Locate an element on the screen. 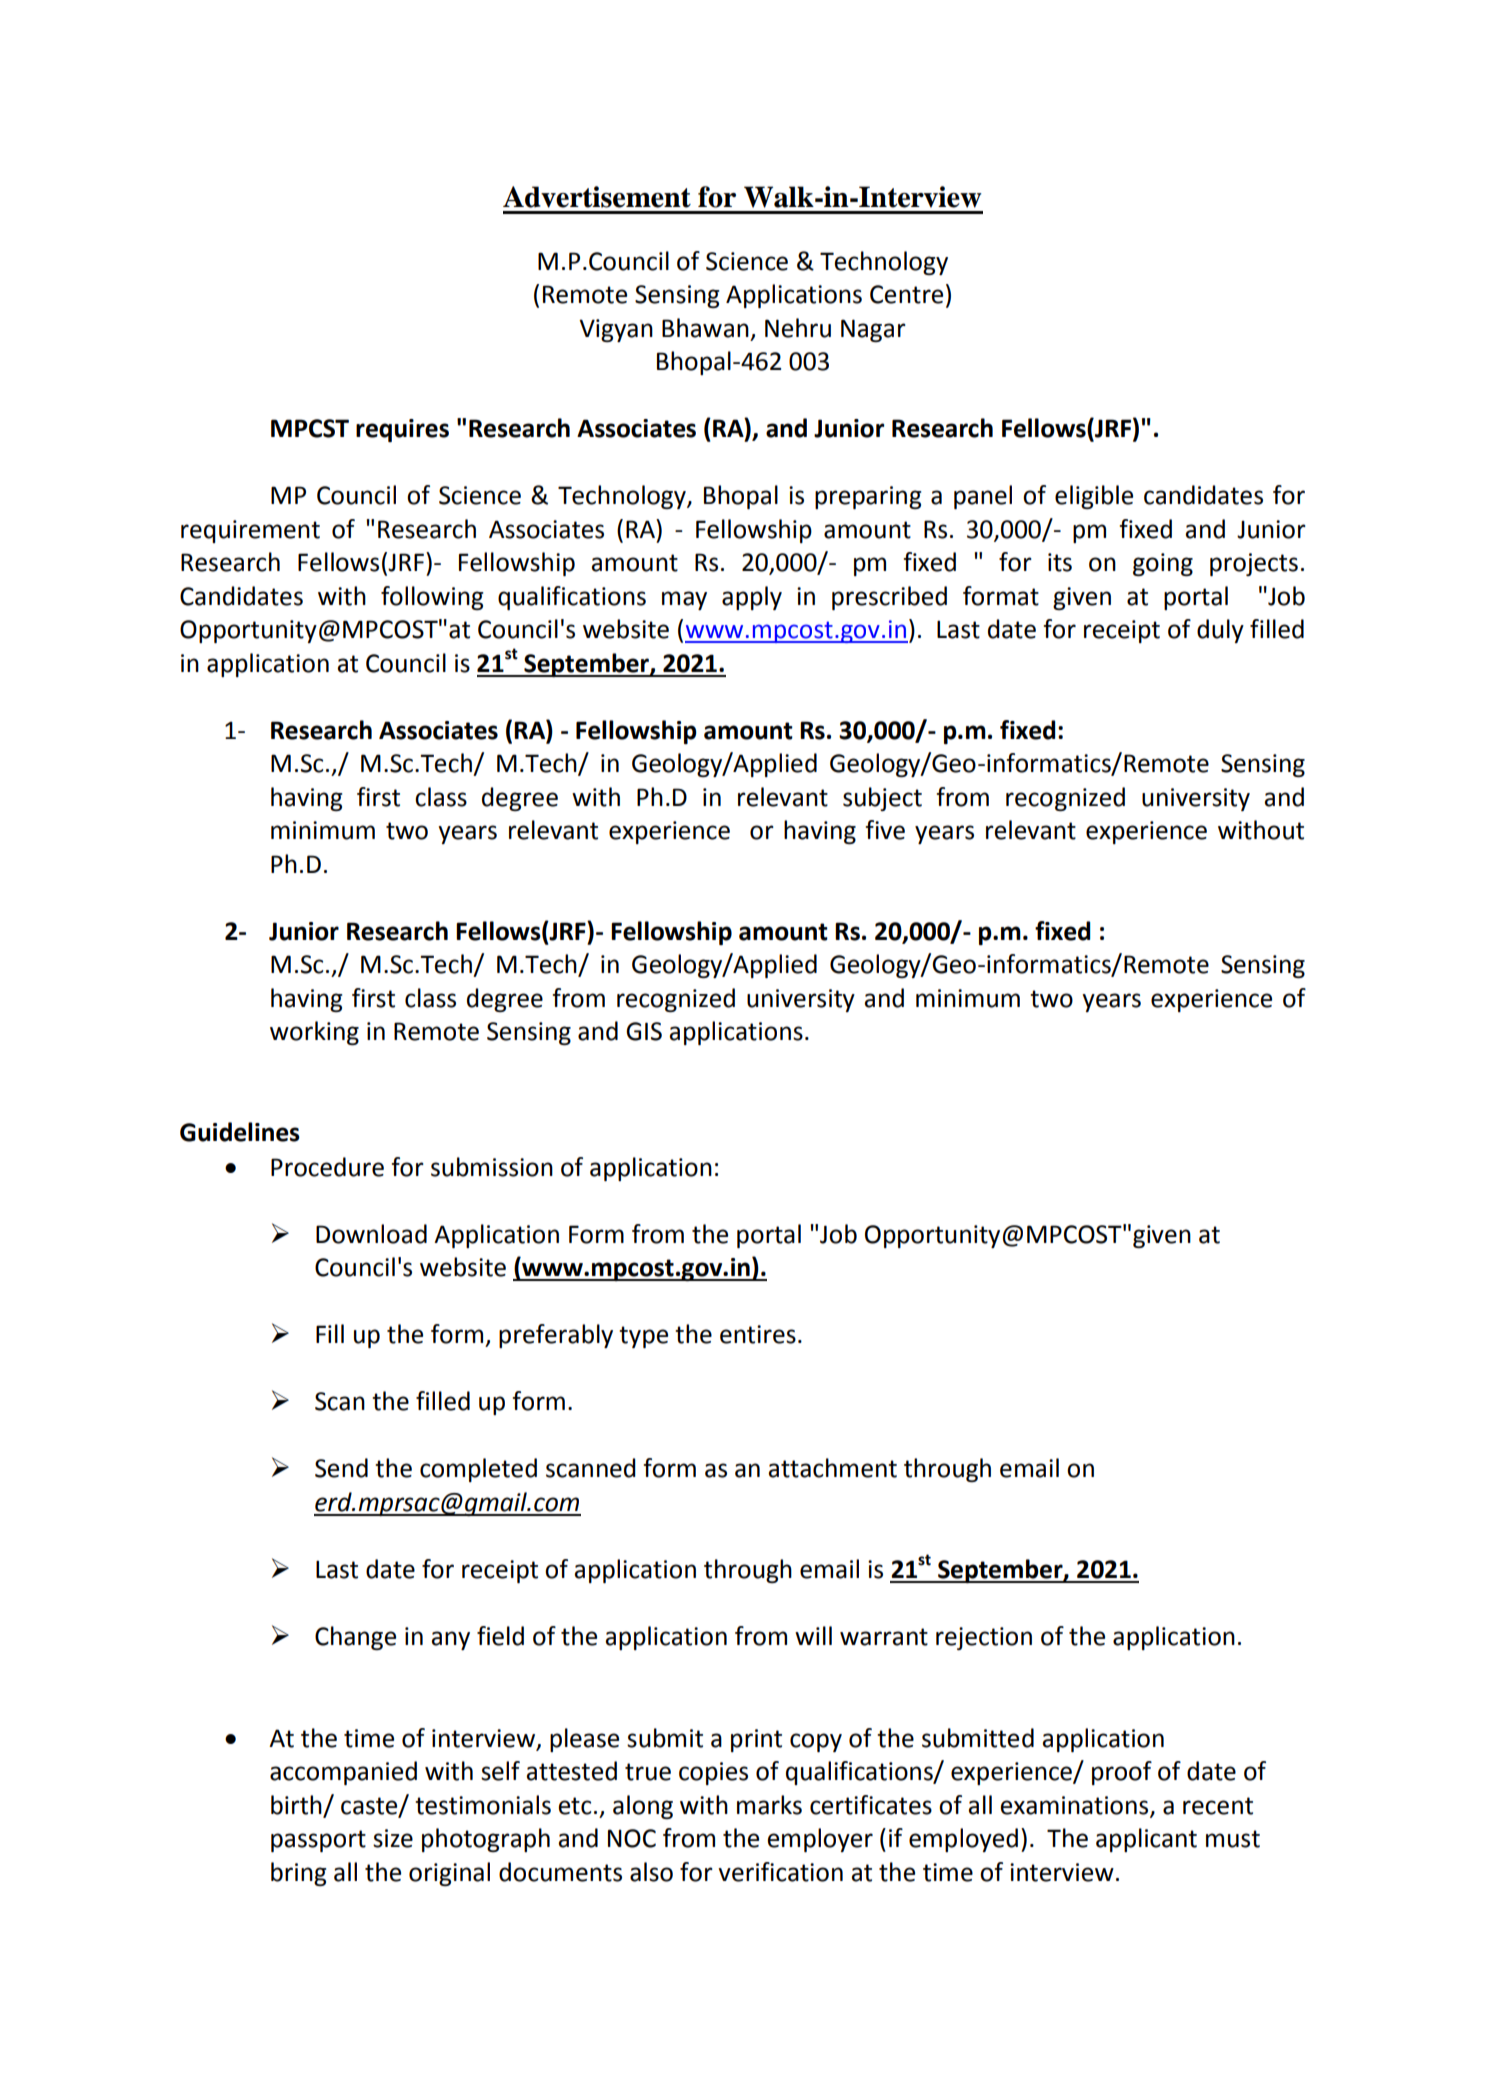  Centre is located at coordinates (906, 294).
